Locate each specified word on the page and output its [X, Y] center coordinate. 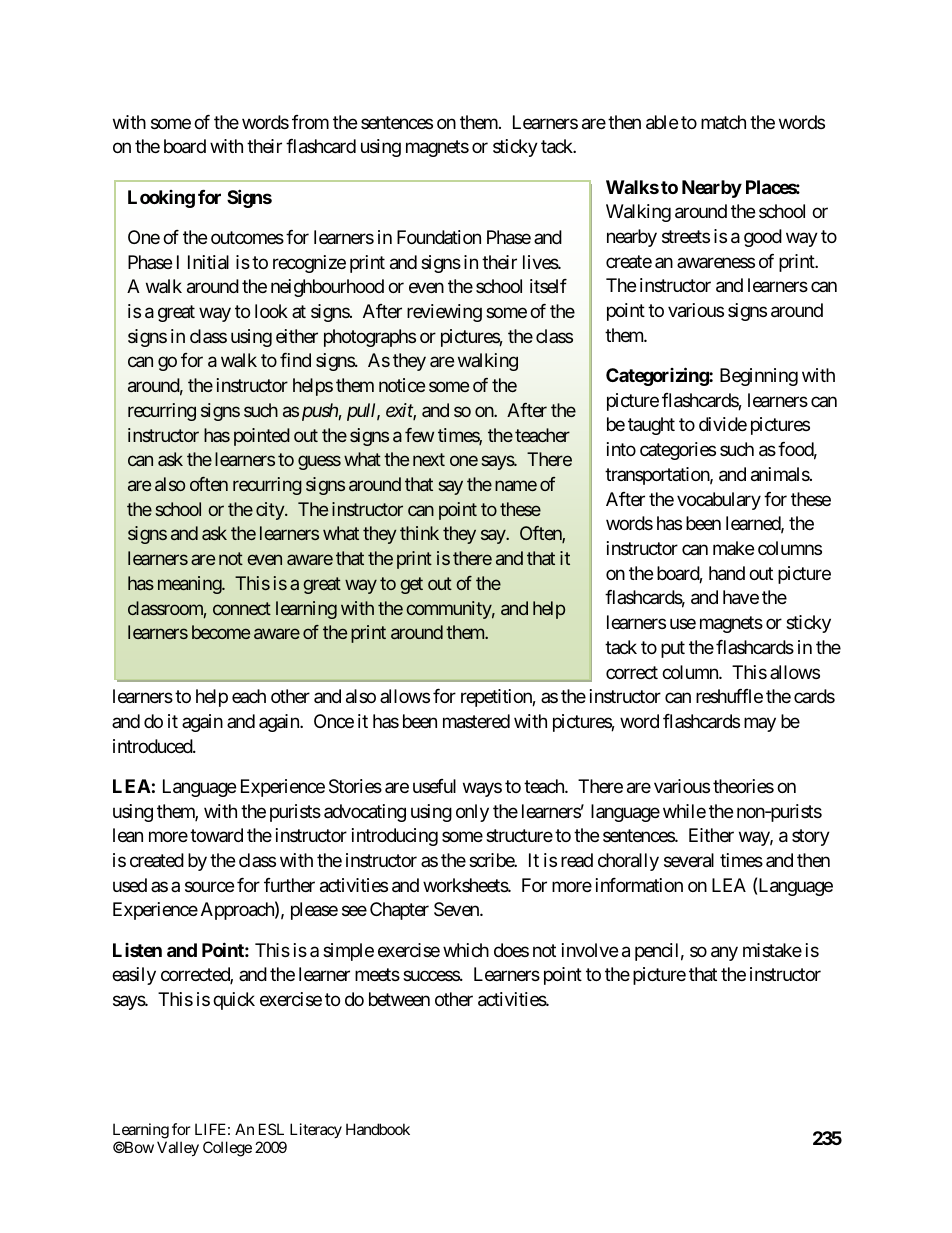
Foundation [439, 237]
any [724, 953]
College [227, 1149]
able [662, 122]
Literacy [316, 1130]
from [310, 122]
